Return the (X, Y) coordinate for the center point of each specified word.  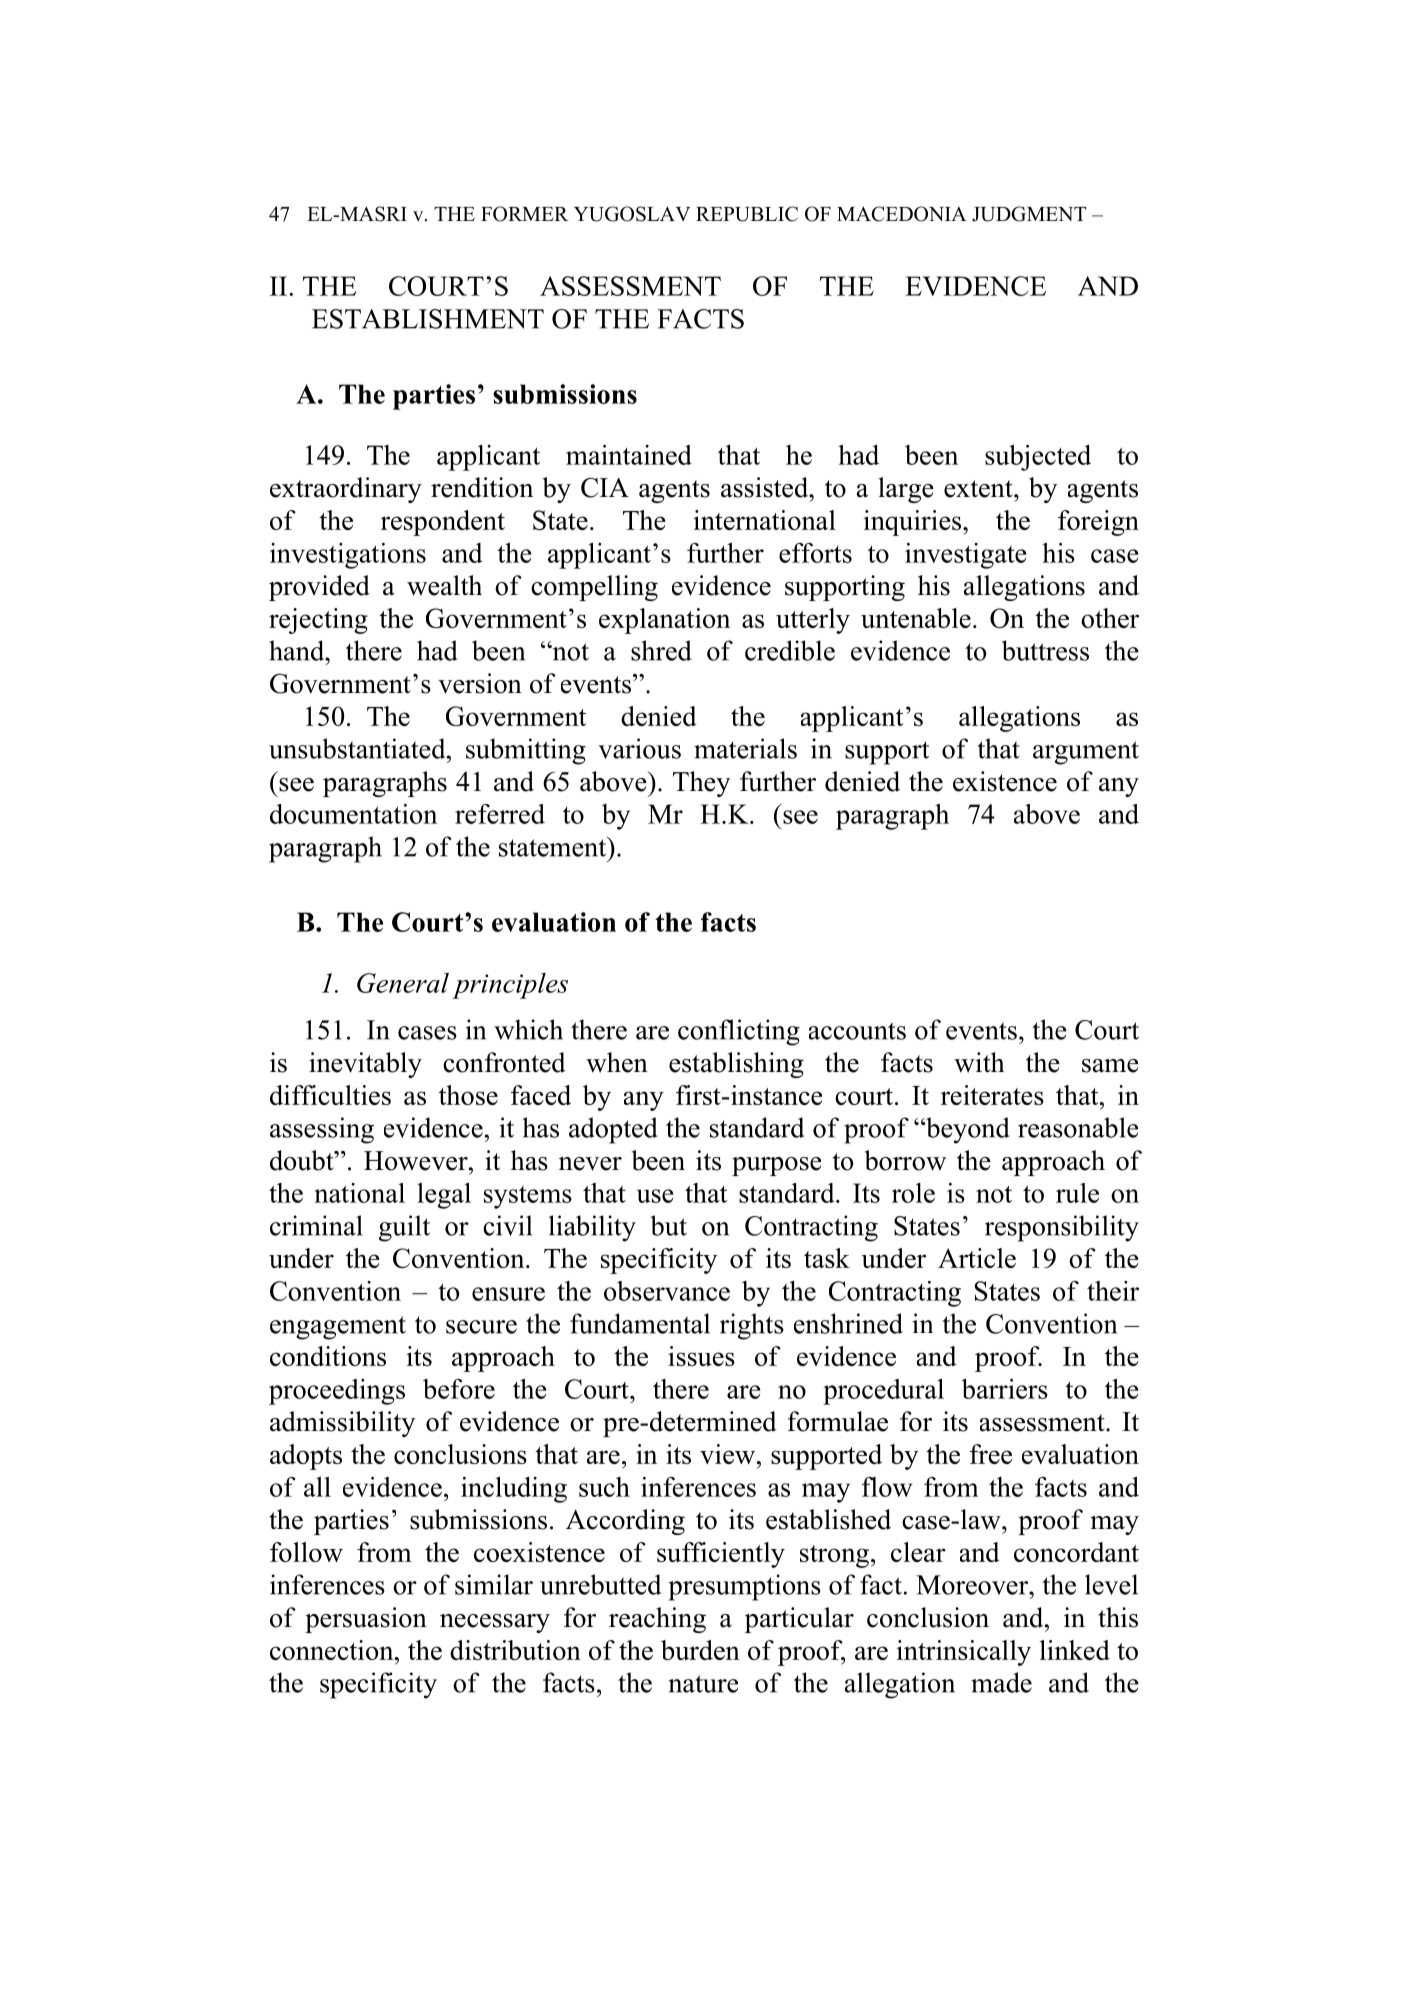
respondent (443, 523)
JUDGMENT (1029, 214)
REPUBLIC (747, 214)
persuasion (366, 1620)
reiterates (992, 1095)
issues (701, 1356)
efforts (815, 553)
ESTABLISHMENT (428, 319)
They (701, 784)
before (459, 1389)
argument (1086, 753)
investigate (966, 556)
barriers (1005, 1389)
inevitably (365, 1065)
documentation (353, 814)
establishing (736, 1065)
